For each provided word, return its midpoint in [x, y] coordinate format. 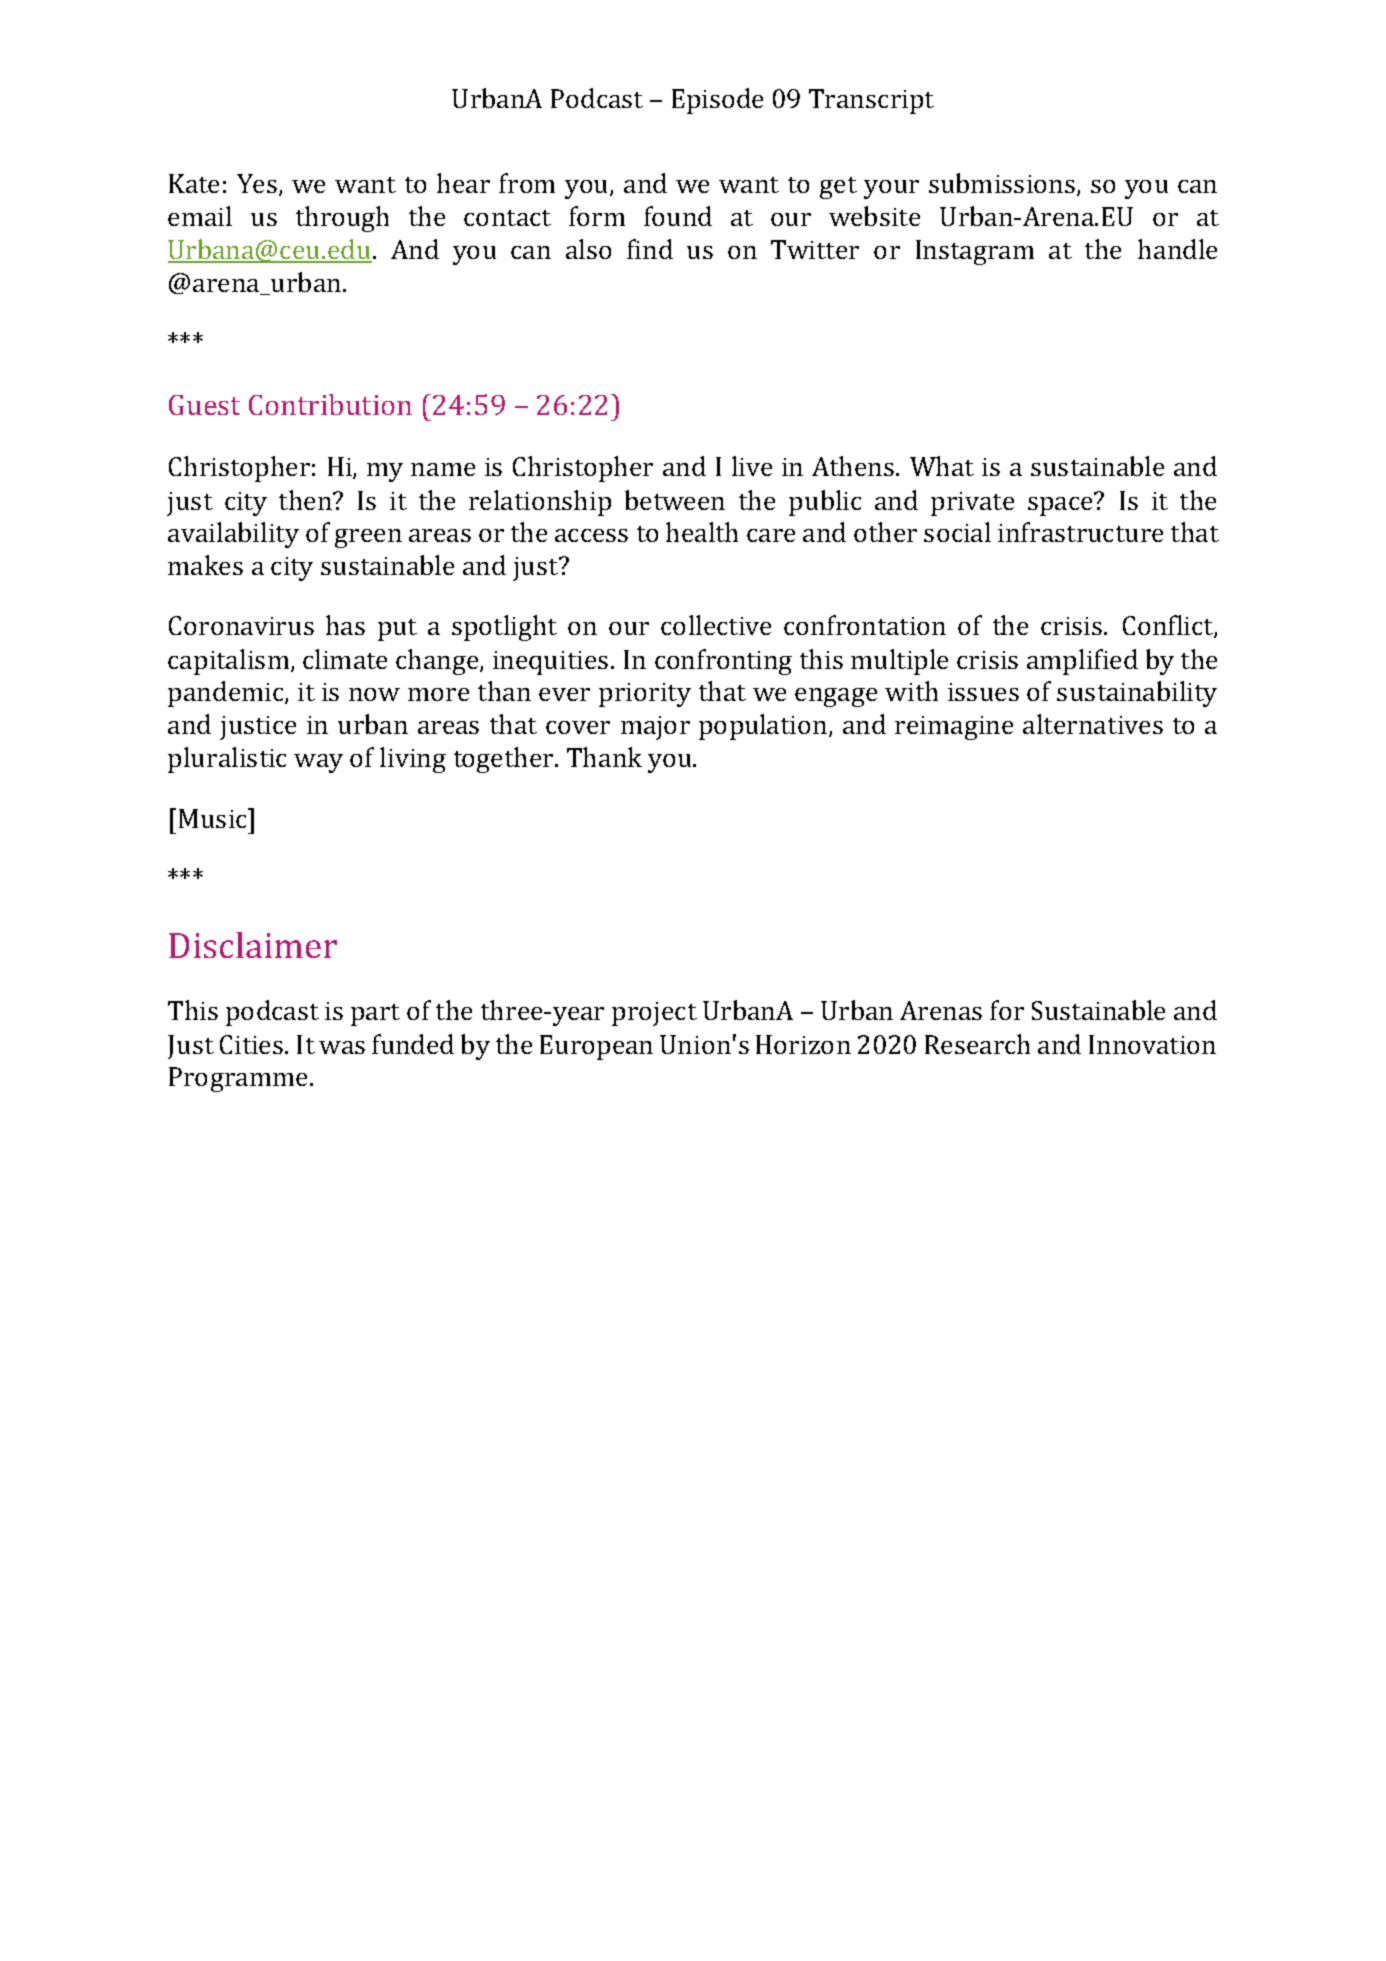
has [345, 625]
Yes [257, 183]
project [654, 1014]
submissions [1002, 183]
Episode [717, 101]
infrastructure [1080, 532]
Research [977, 1044]
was [342, 1047]
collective [716, 625]
